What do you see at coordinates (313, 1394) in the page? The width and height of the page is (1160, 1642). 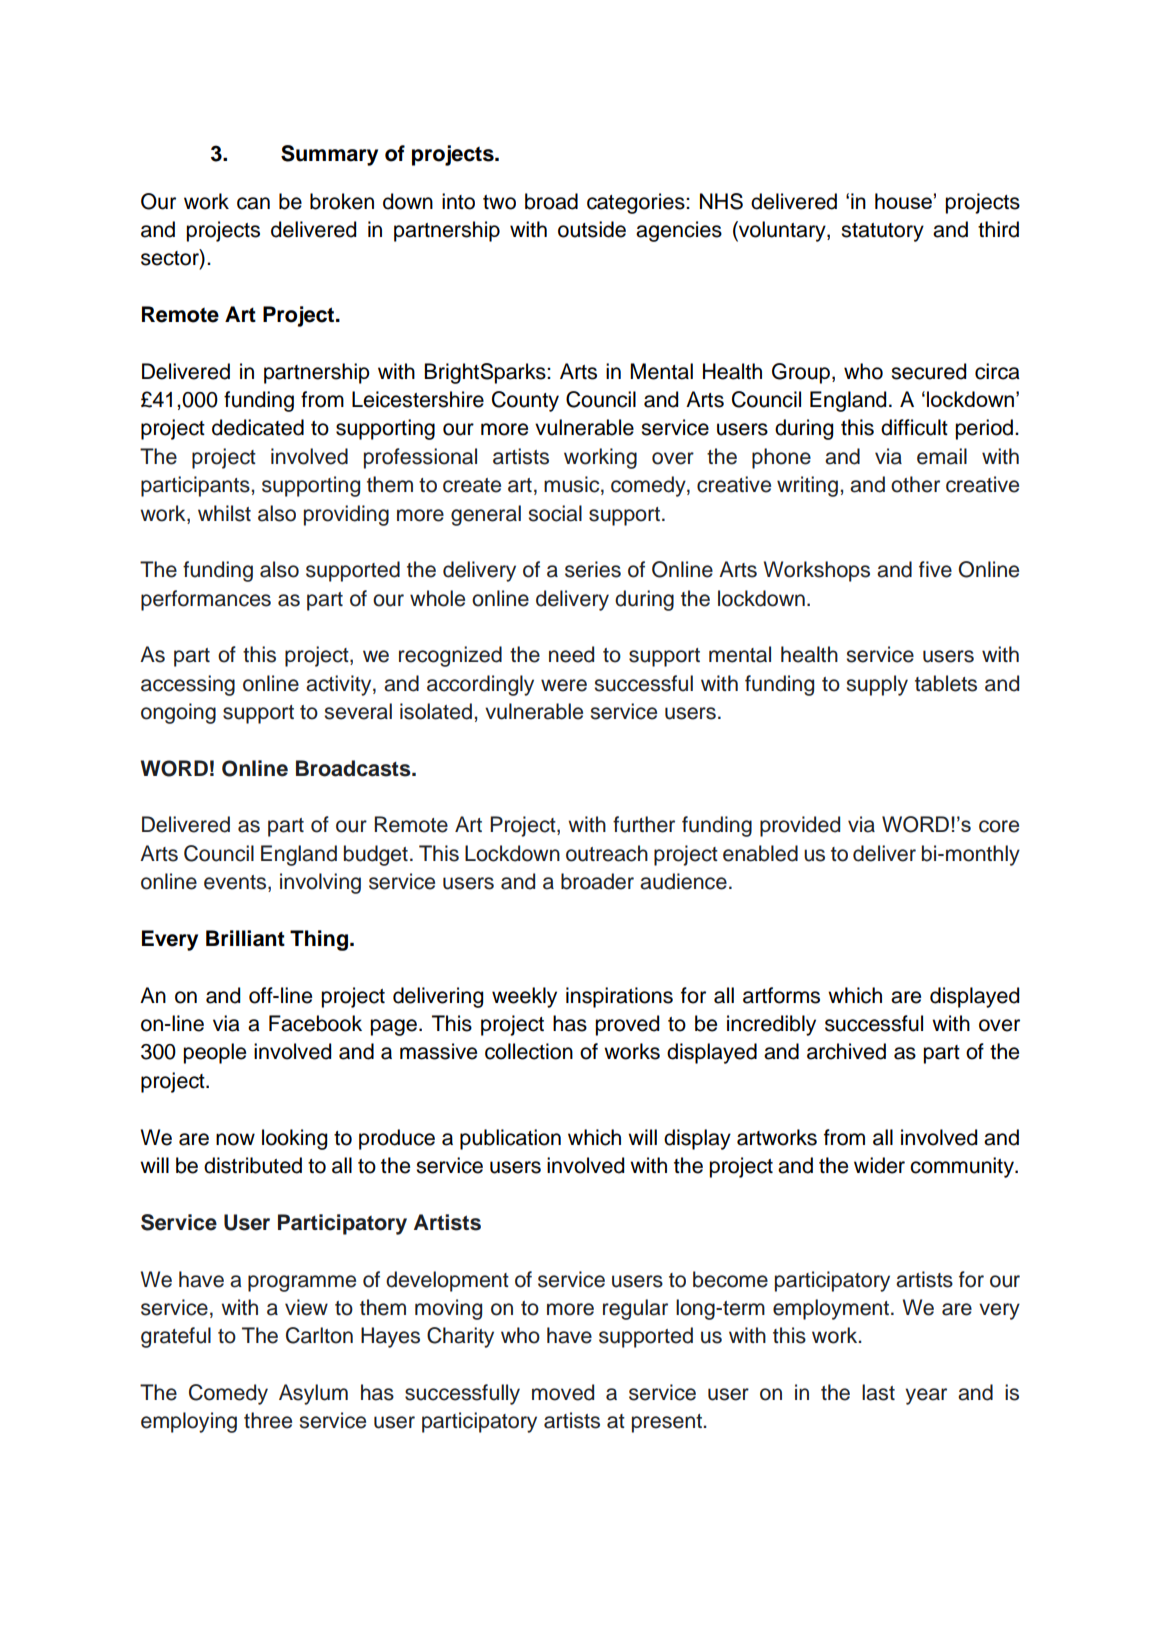 I see `Asylum` at bounding box center [313, 1394].
